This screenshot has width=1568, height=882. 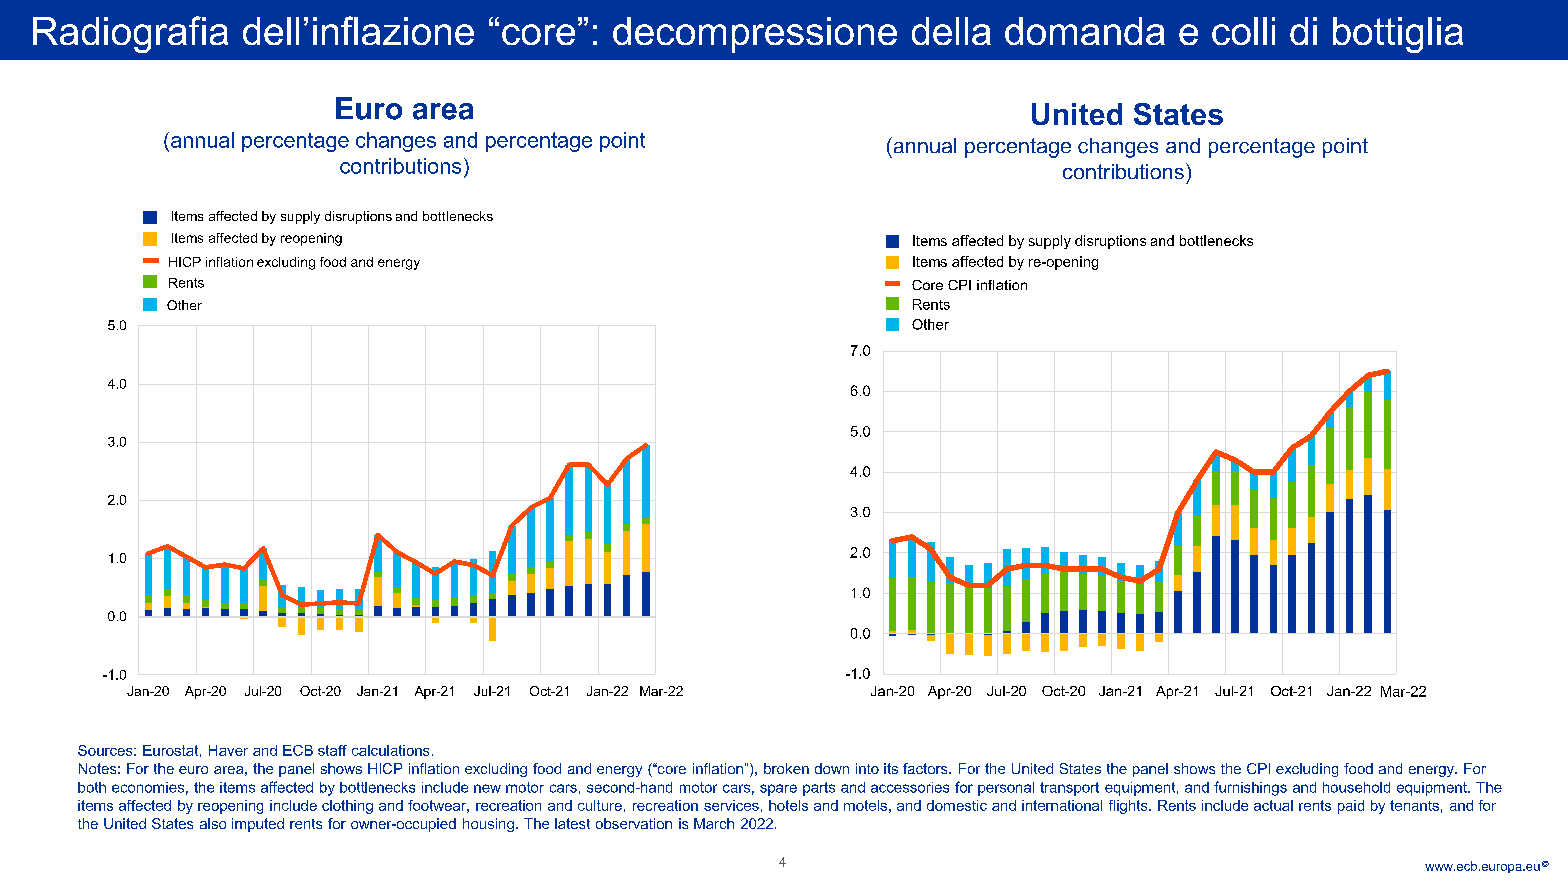 What do you see at coordinates (1356, 787) in the screenshot?
I see `household` at bounding box center [1356, 787].
